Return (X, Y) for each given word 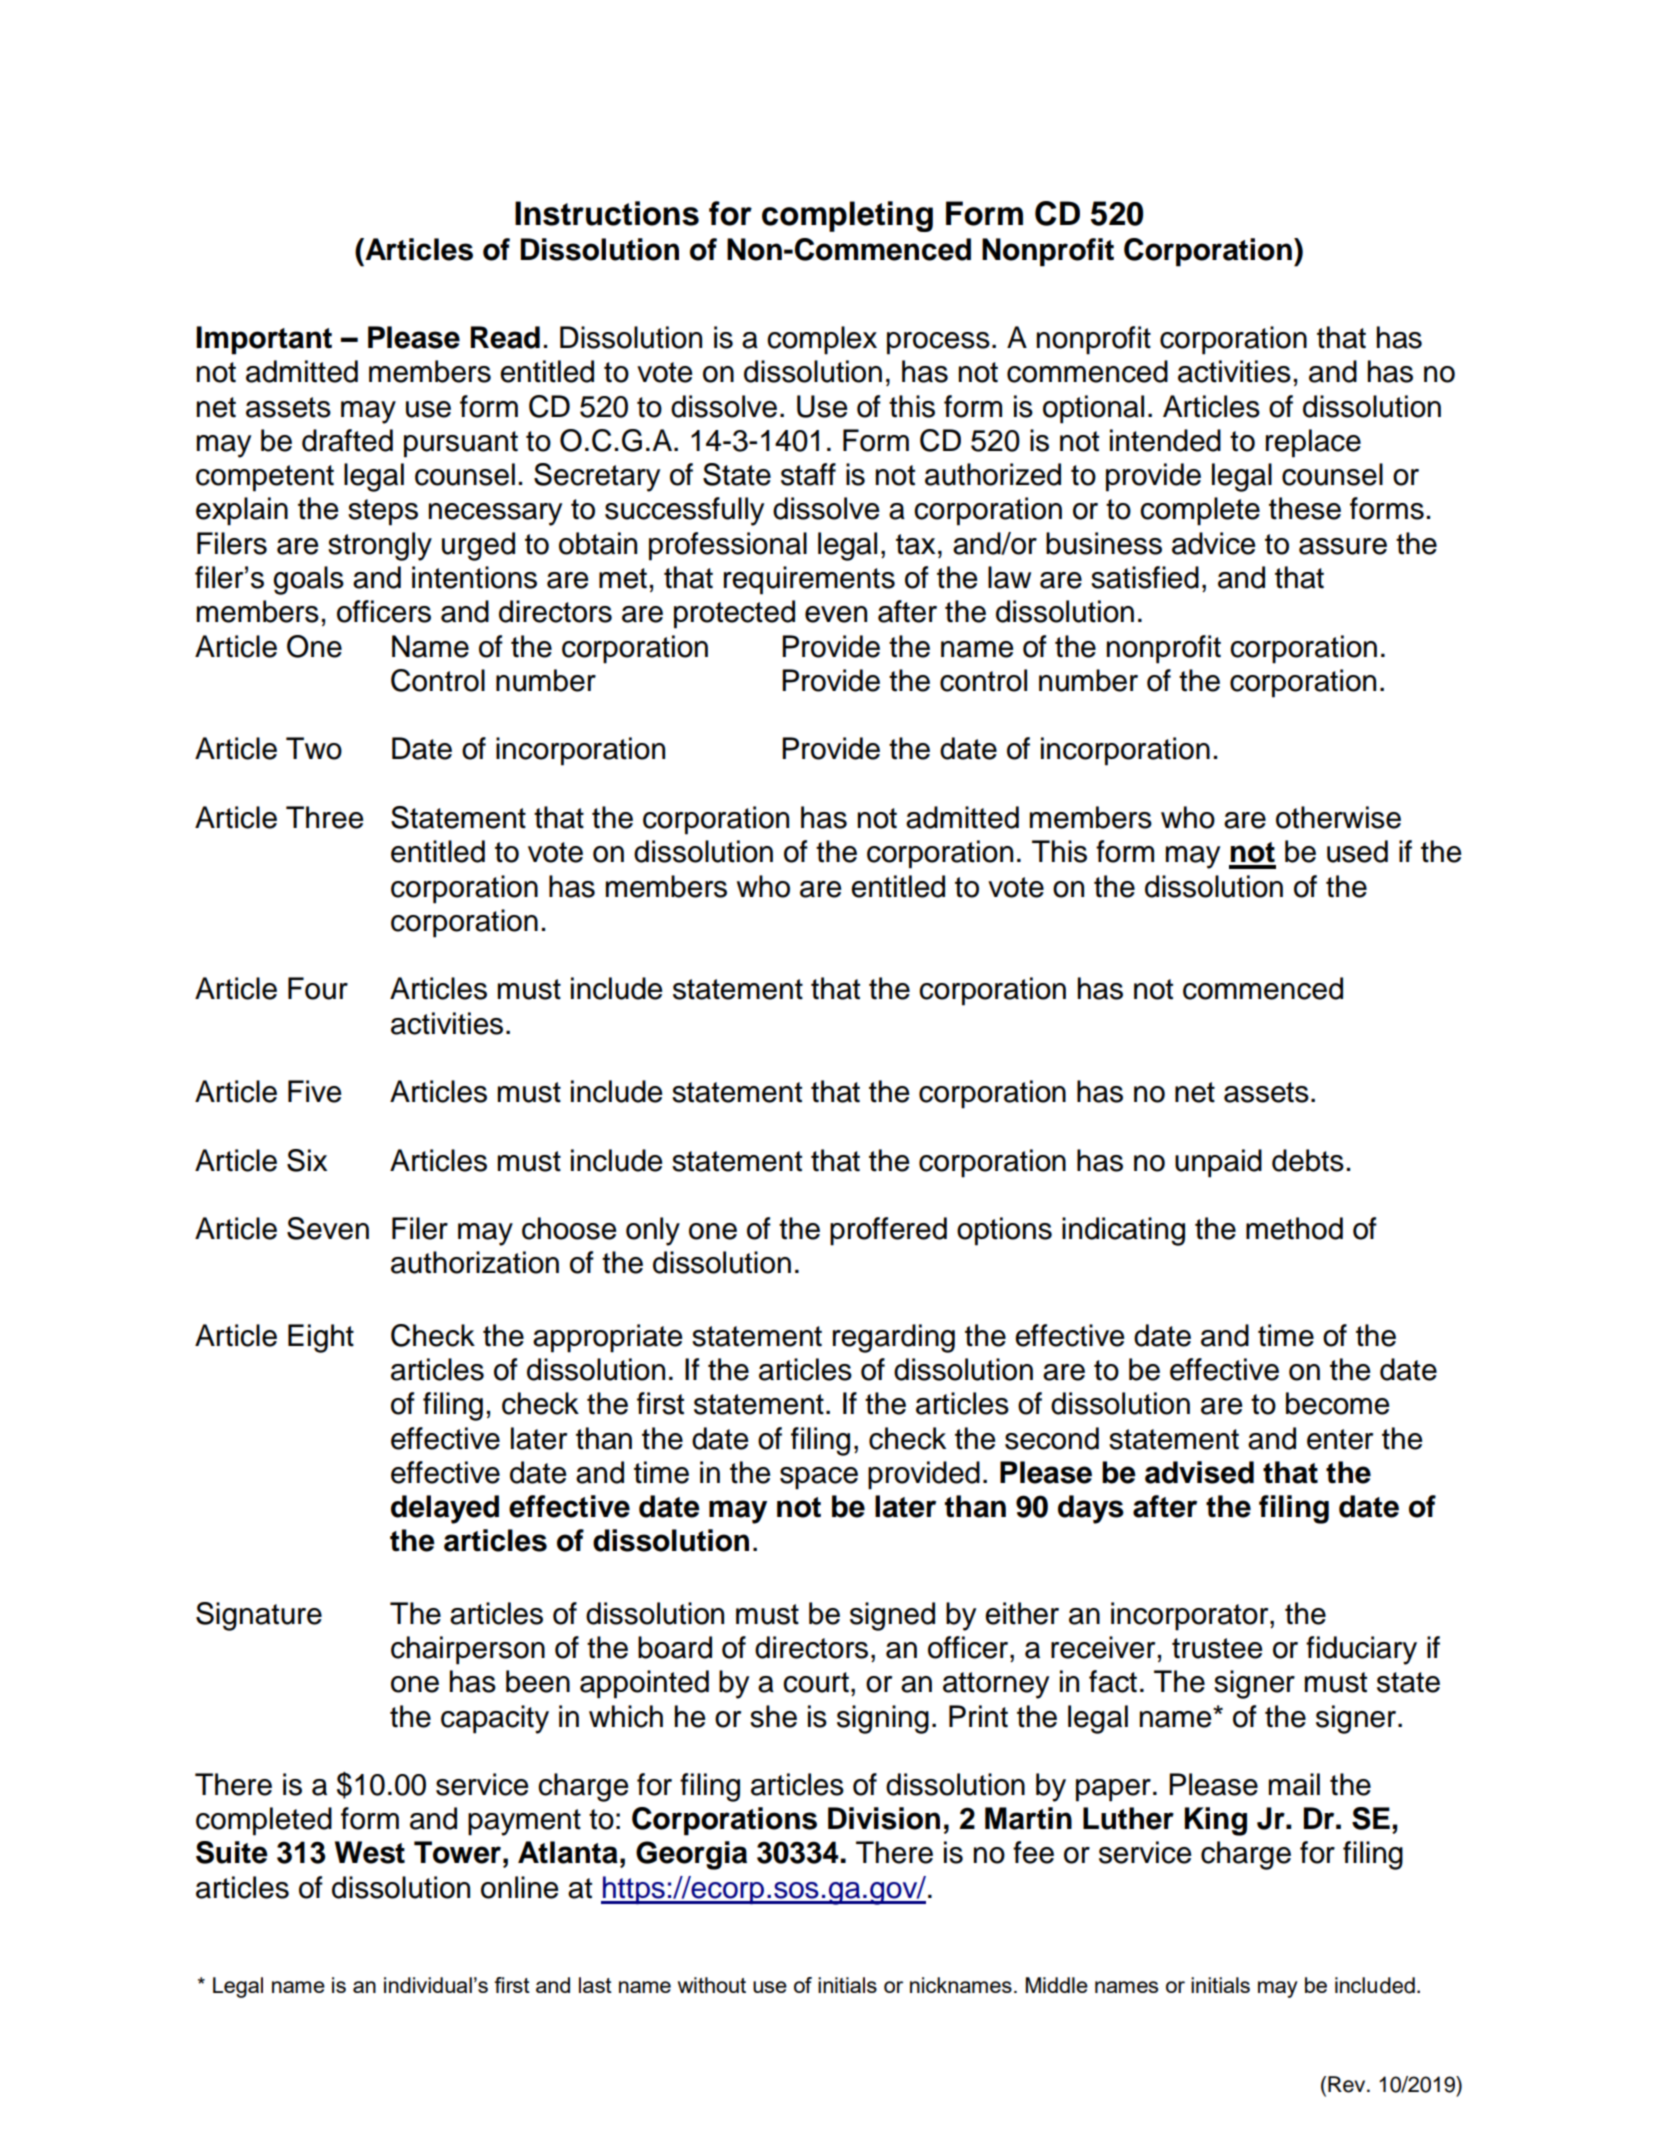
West (370, 1852)
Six (307, 1160)
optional (1093, 409)
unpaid (1218, 1163)
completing (847, 216)
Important (264, 340)
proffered (888, 1231)
